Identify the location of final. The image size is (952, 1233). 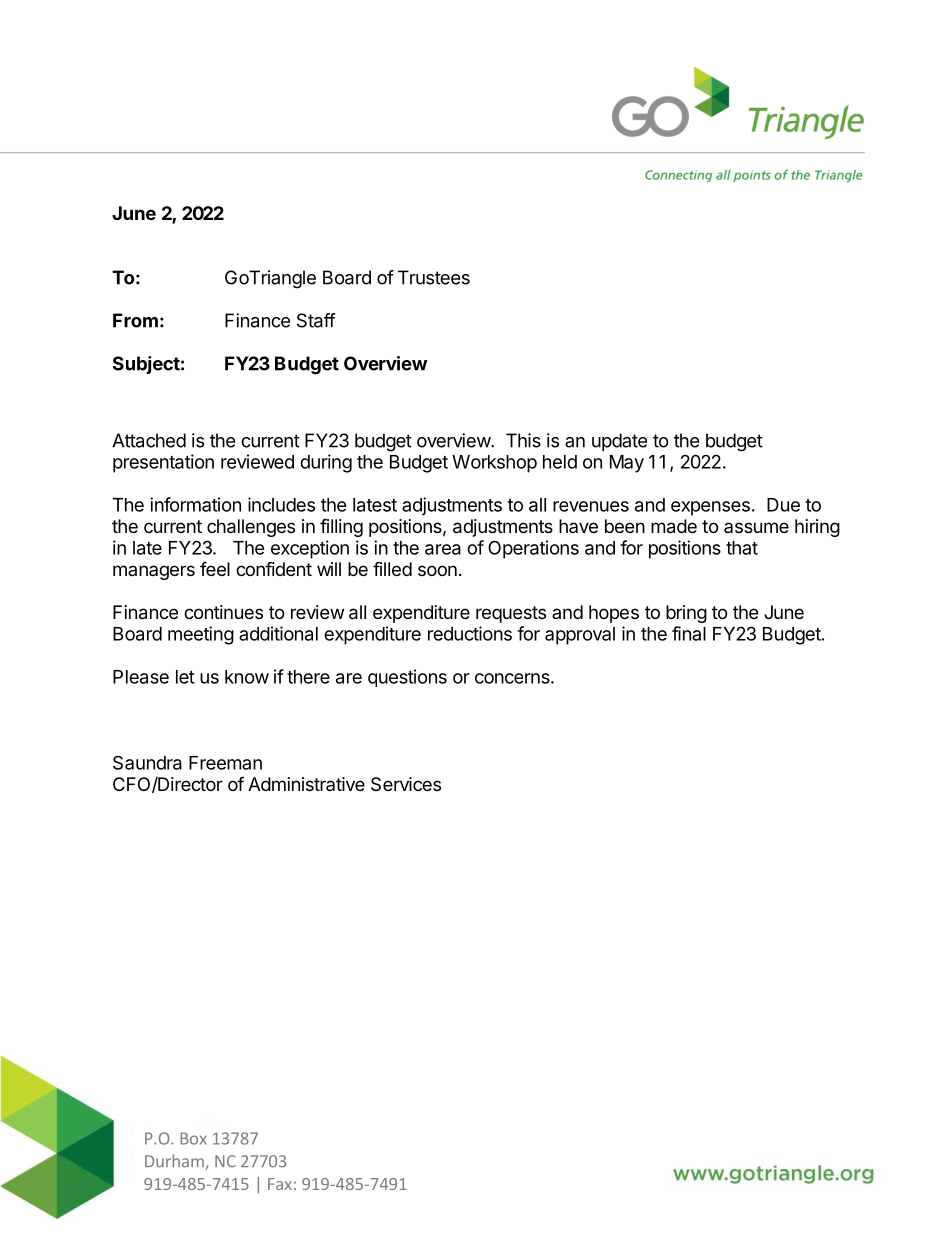
(689, 633).
